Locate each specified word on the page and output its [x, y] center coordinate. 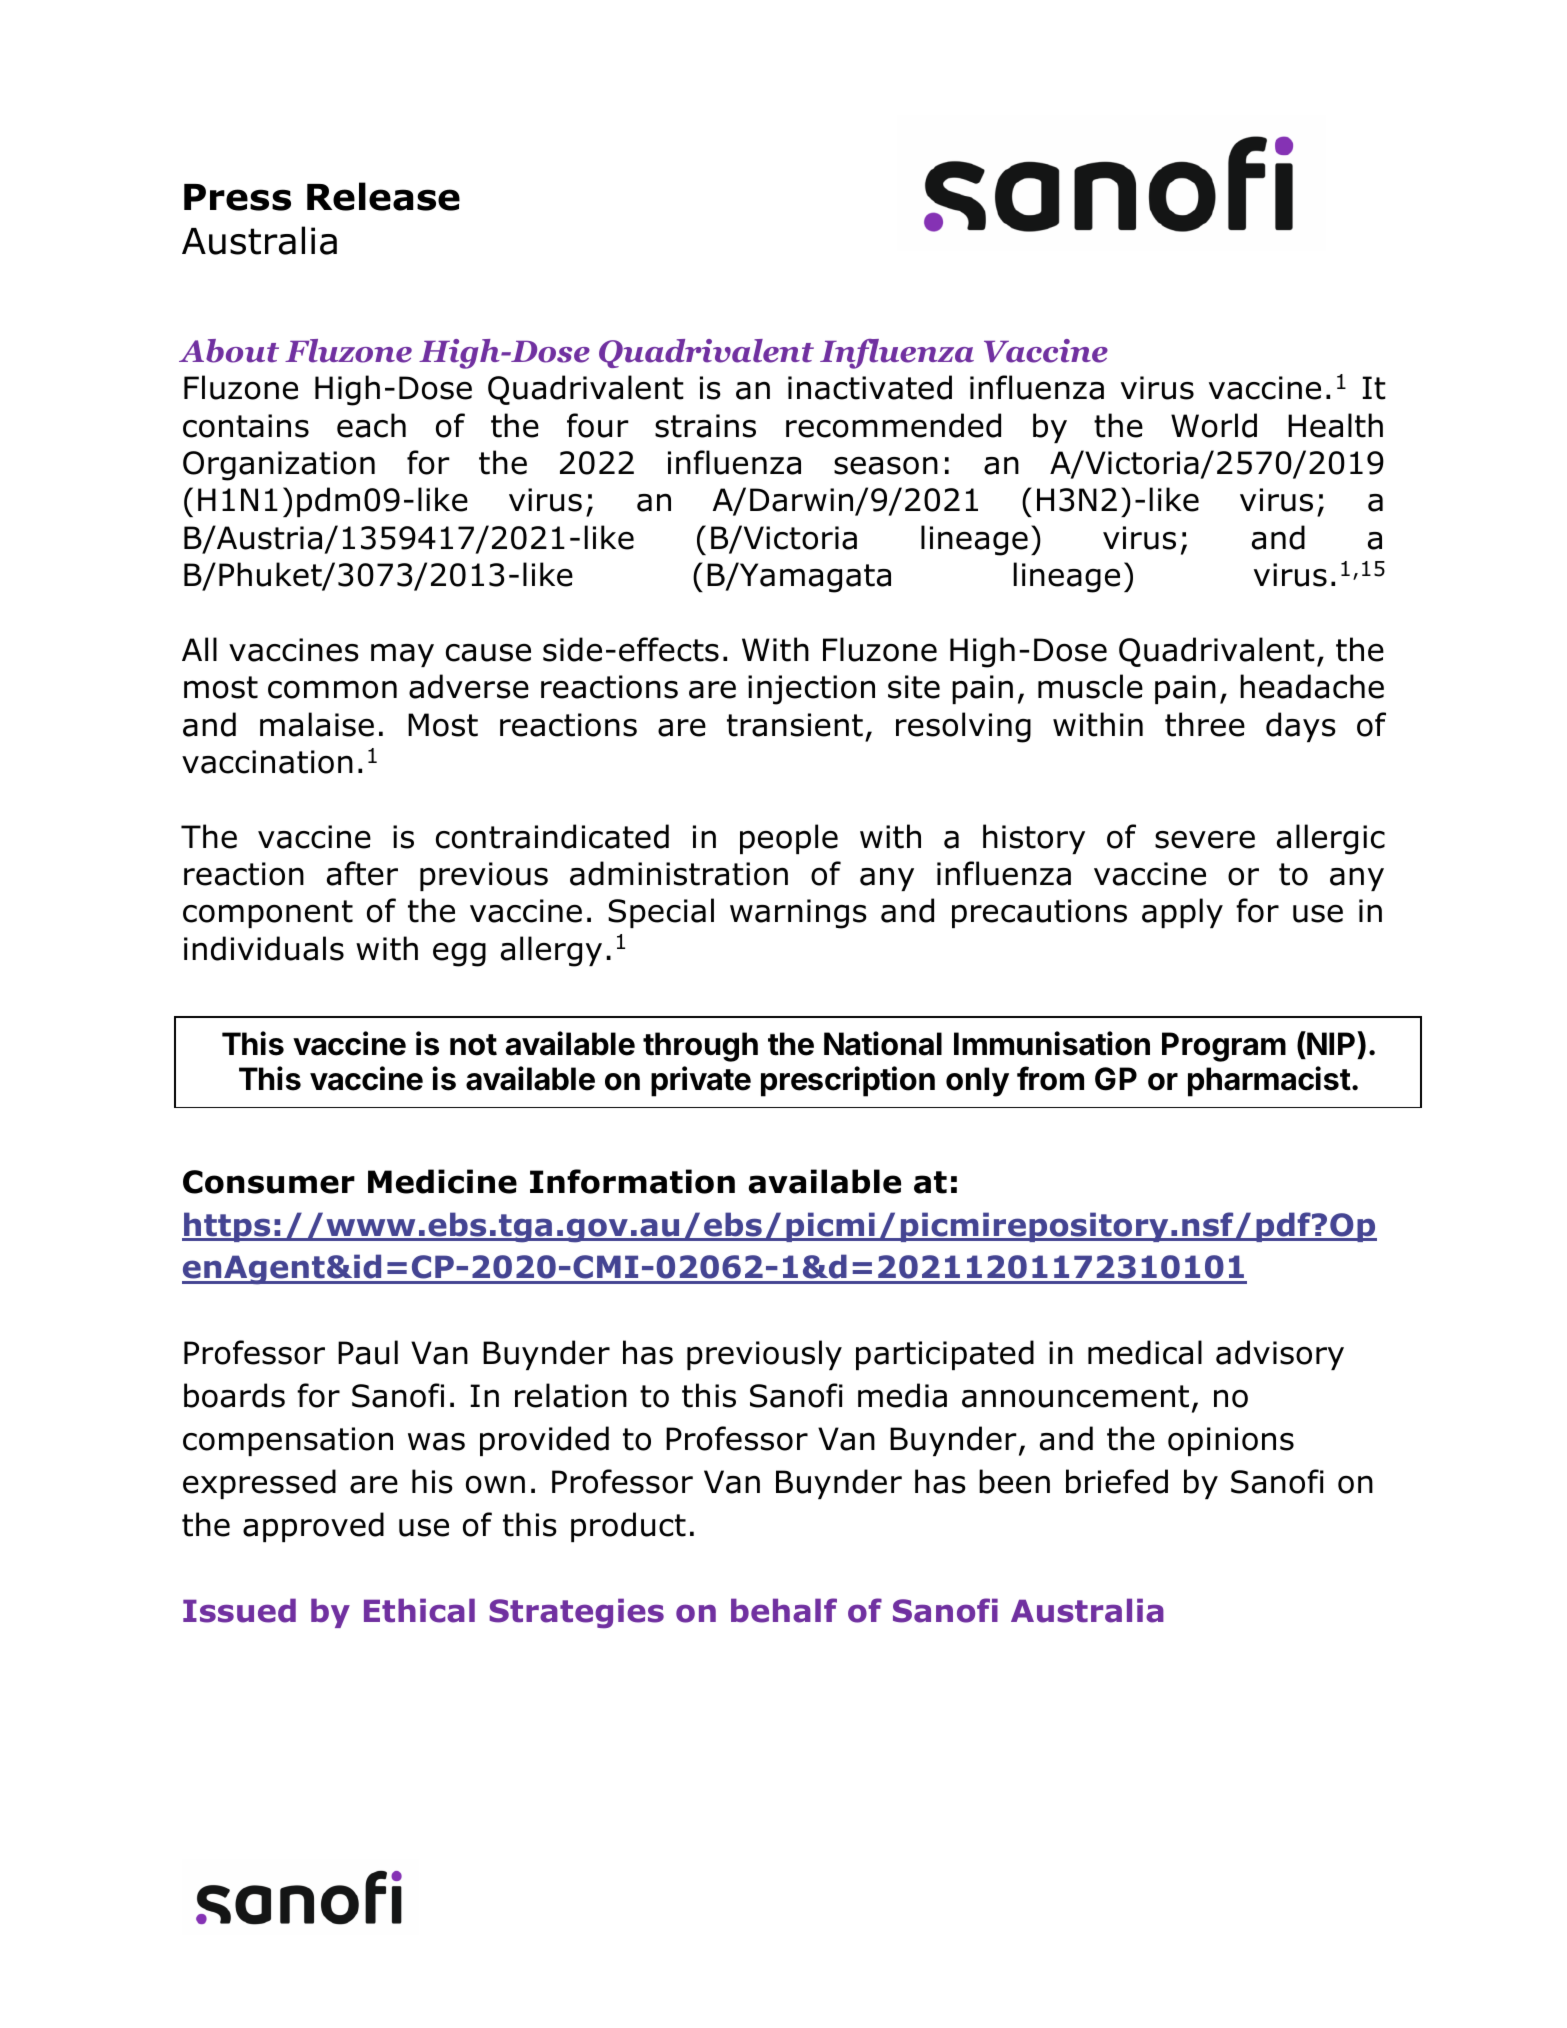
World [1214, 425]
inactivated [870, 387]
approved [313, 1527]
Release [383, 196]
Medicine [442, 1181]
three [1205, 724]
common [332, 689]
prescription [848, 1081]
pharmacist [1269, 1081]
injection [811, 690]
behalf [784, 1610]
